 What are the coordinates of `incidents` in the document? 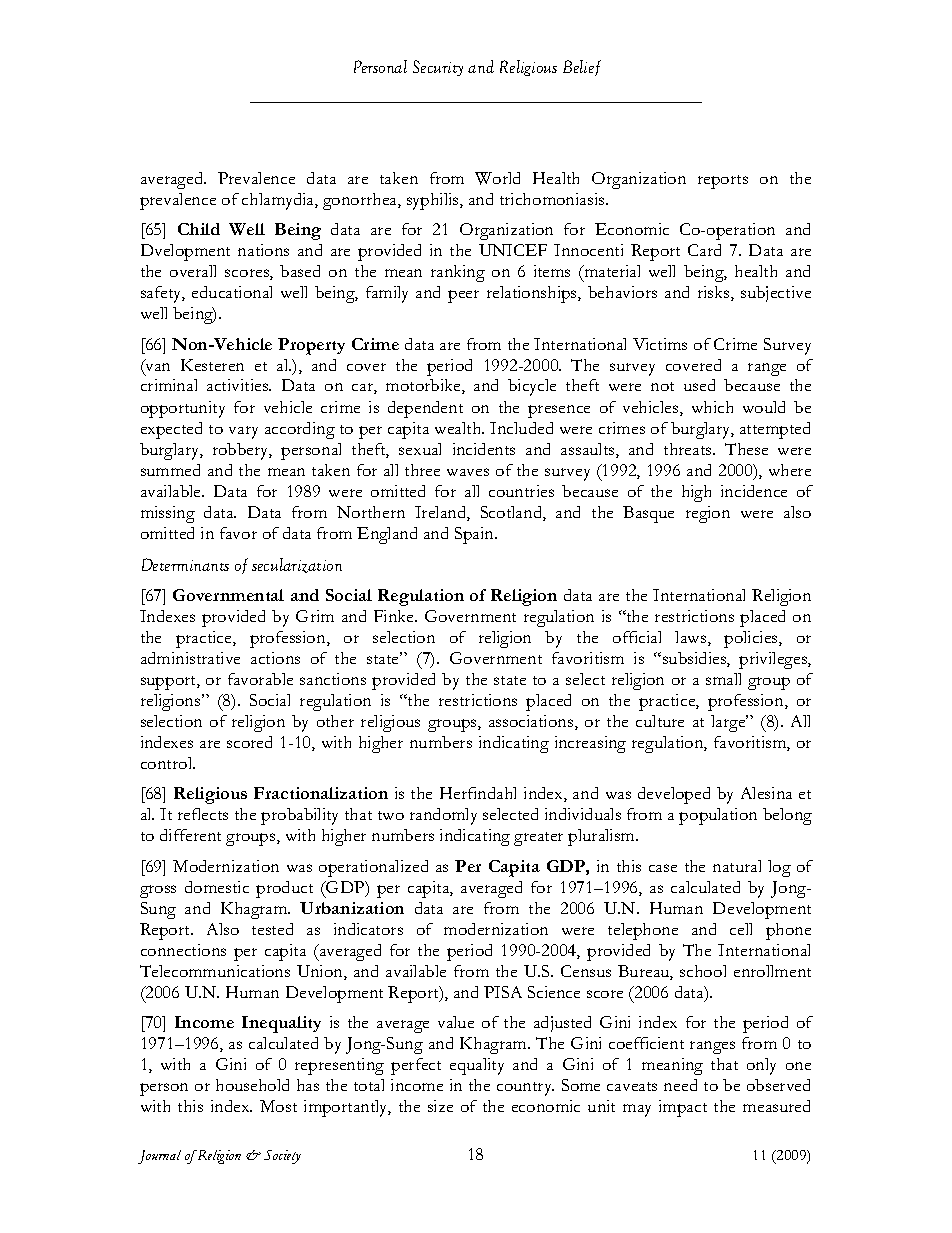 It's located at (484, 449).
